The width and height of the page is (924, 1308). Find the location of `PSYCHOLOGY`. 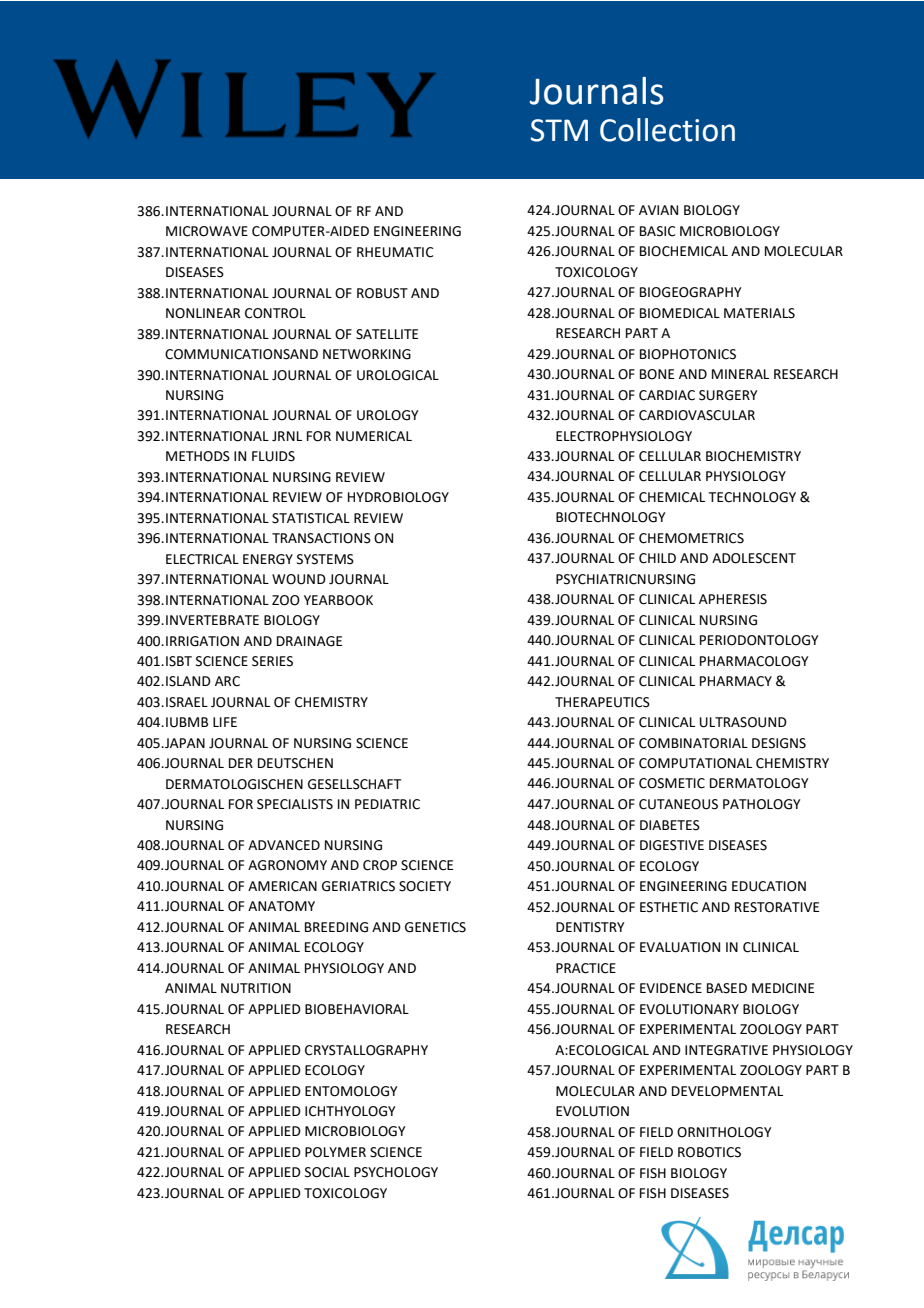

PSYCHOLOGY is located at coordinates (396, 1172).
